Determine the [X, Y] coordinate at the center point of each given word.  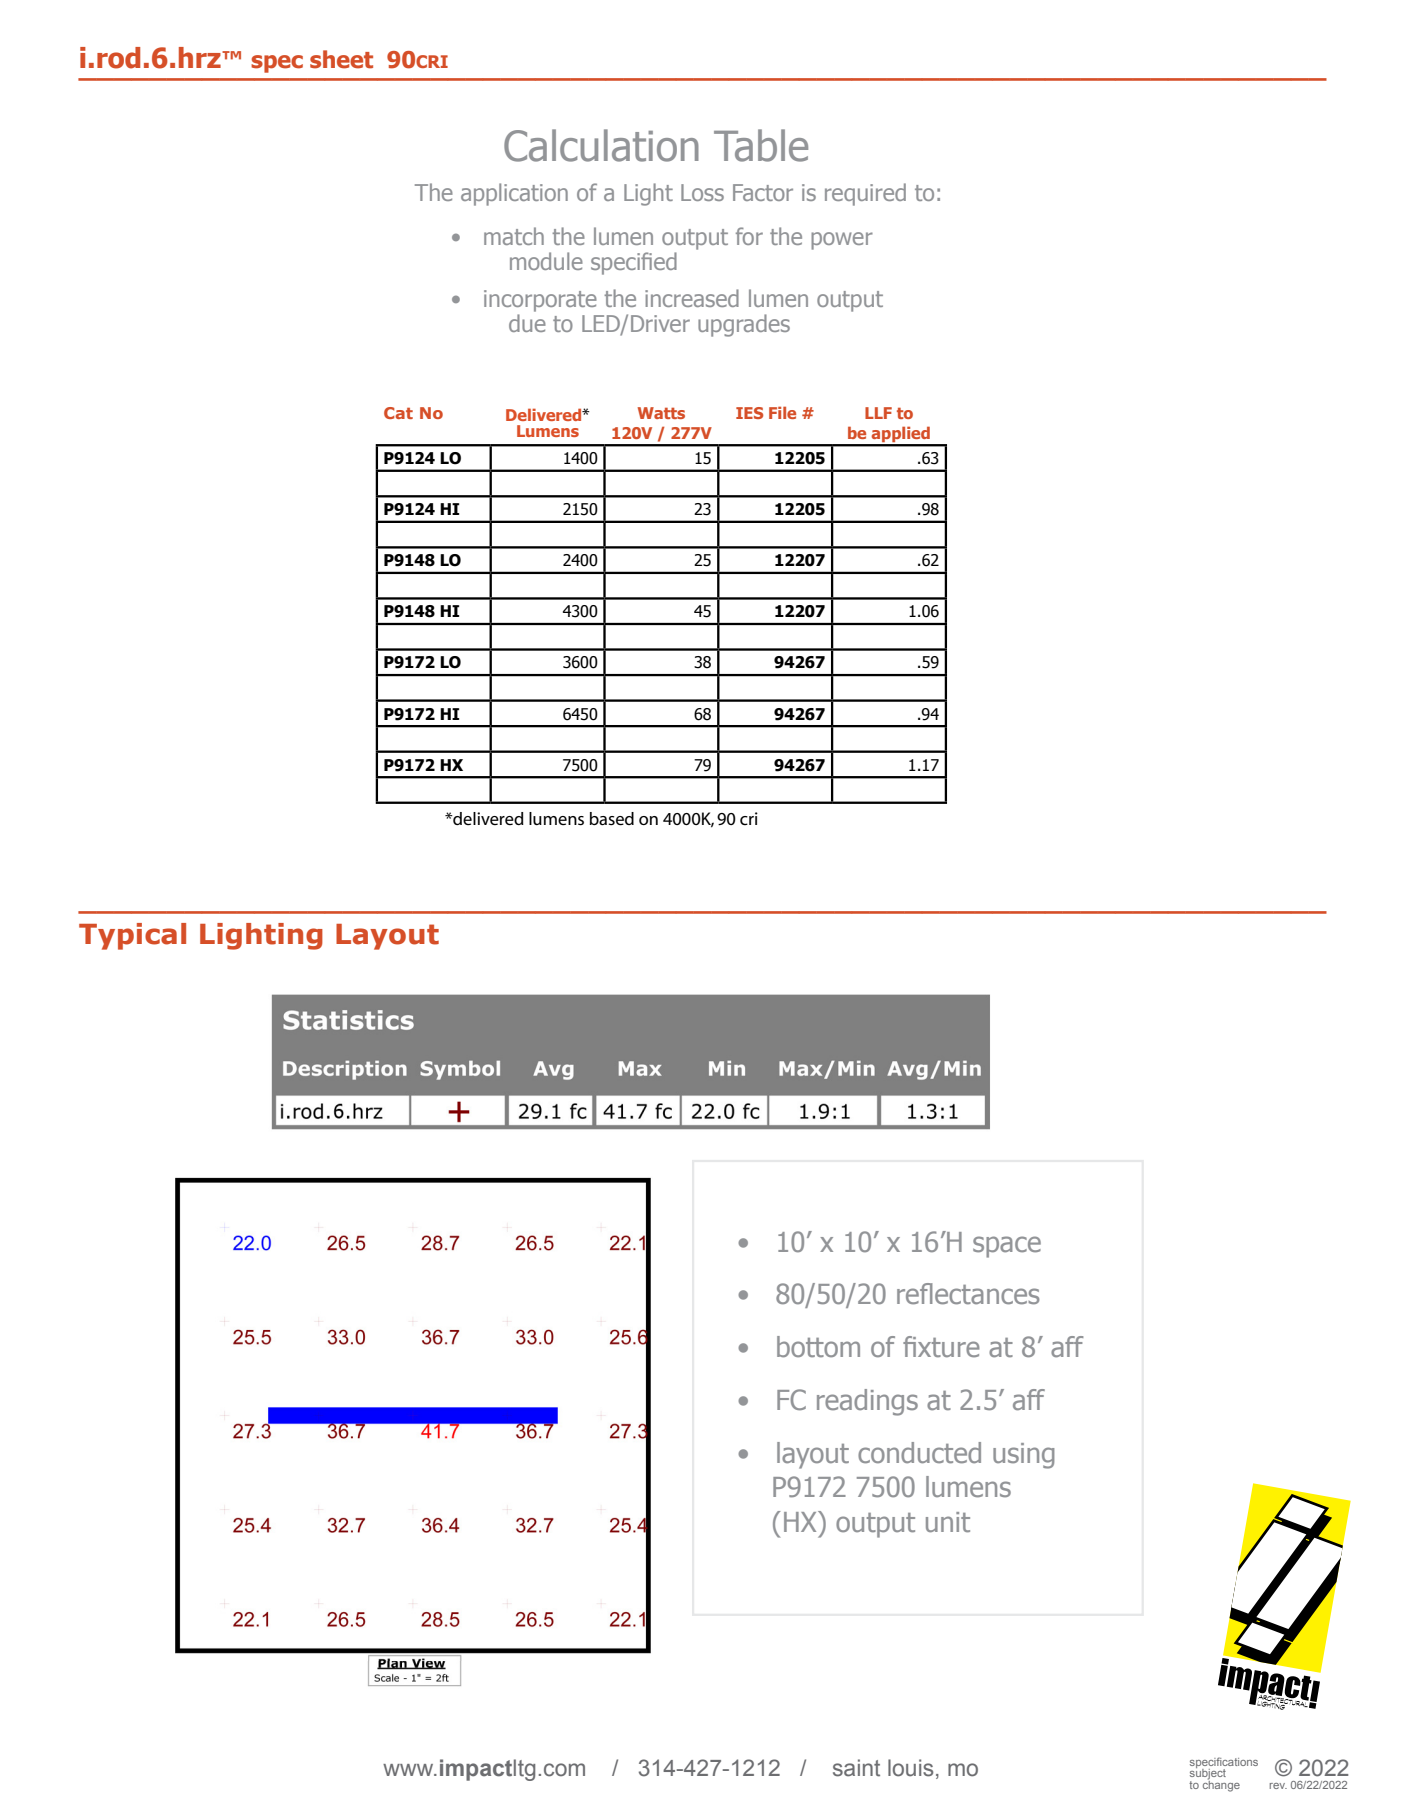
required [865, 194]
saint [856, 1768]
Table [761, 145]
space [1007, 1247]
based [612, 819]
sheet [341, 59]
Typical [132, 936]
